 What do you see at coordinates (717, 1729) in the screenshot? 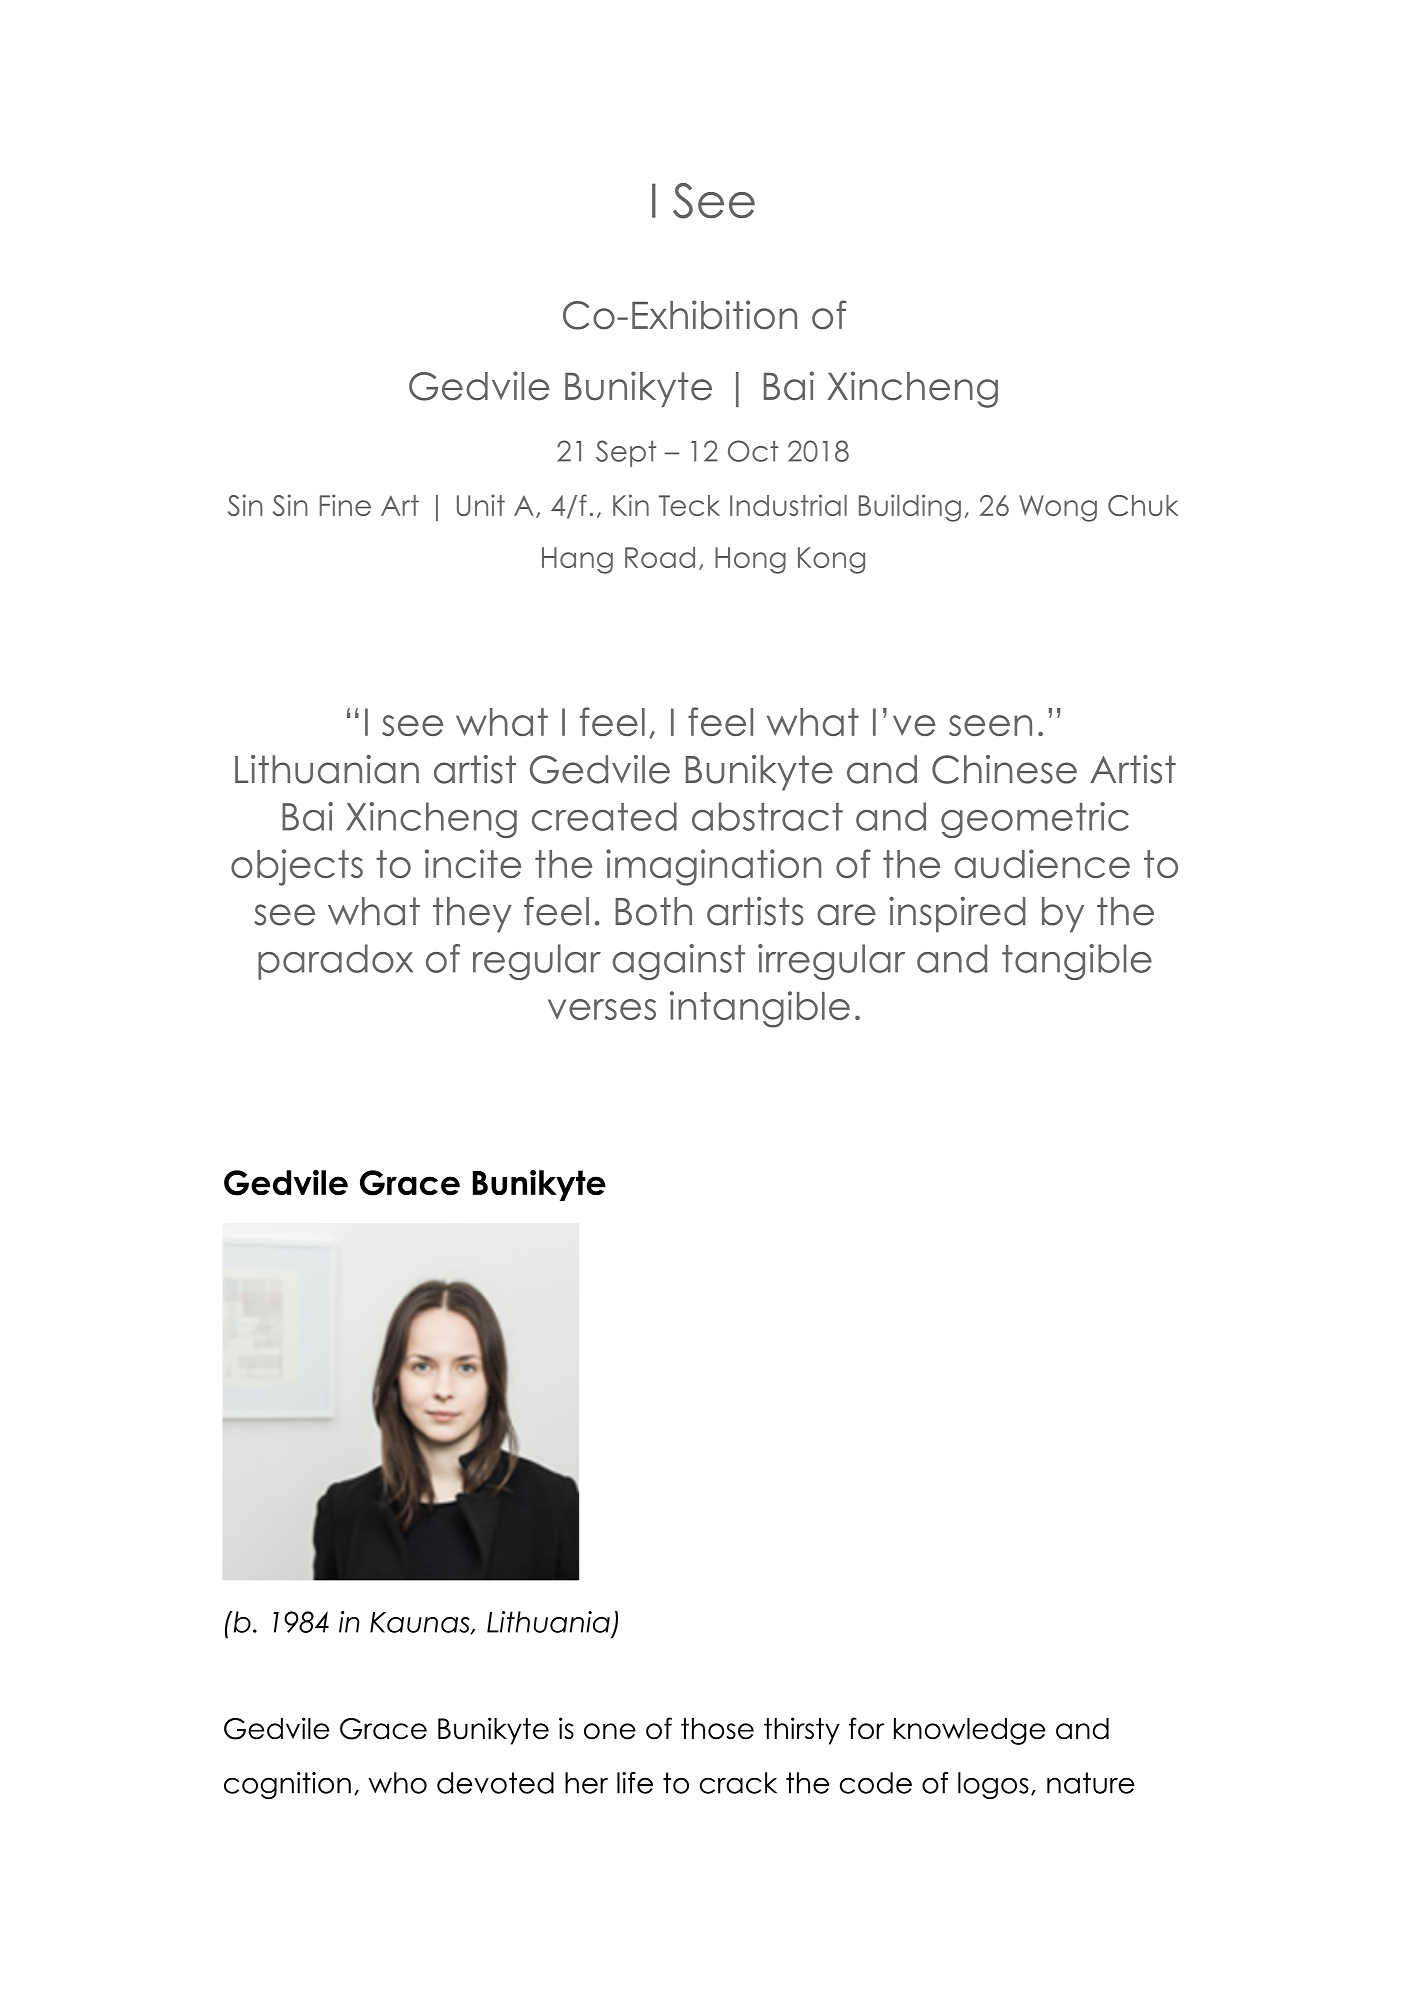
I see `those` at bounding box center [717, 1729].
